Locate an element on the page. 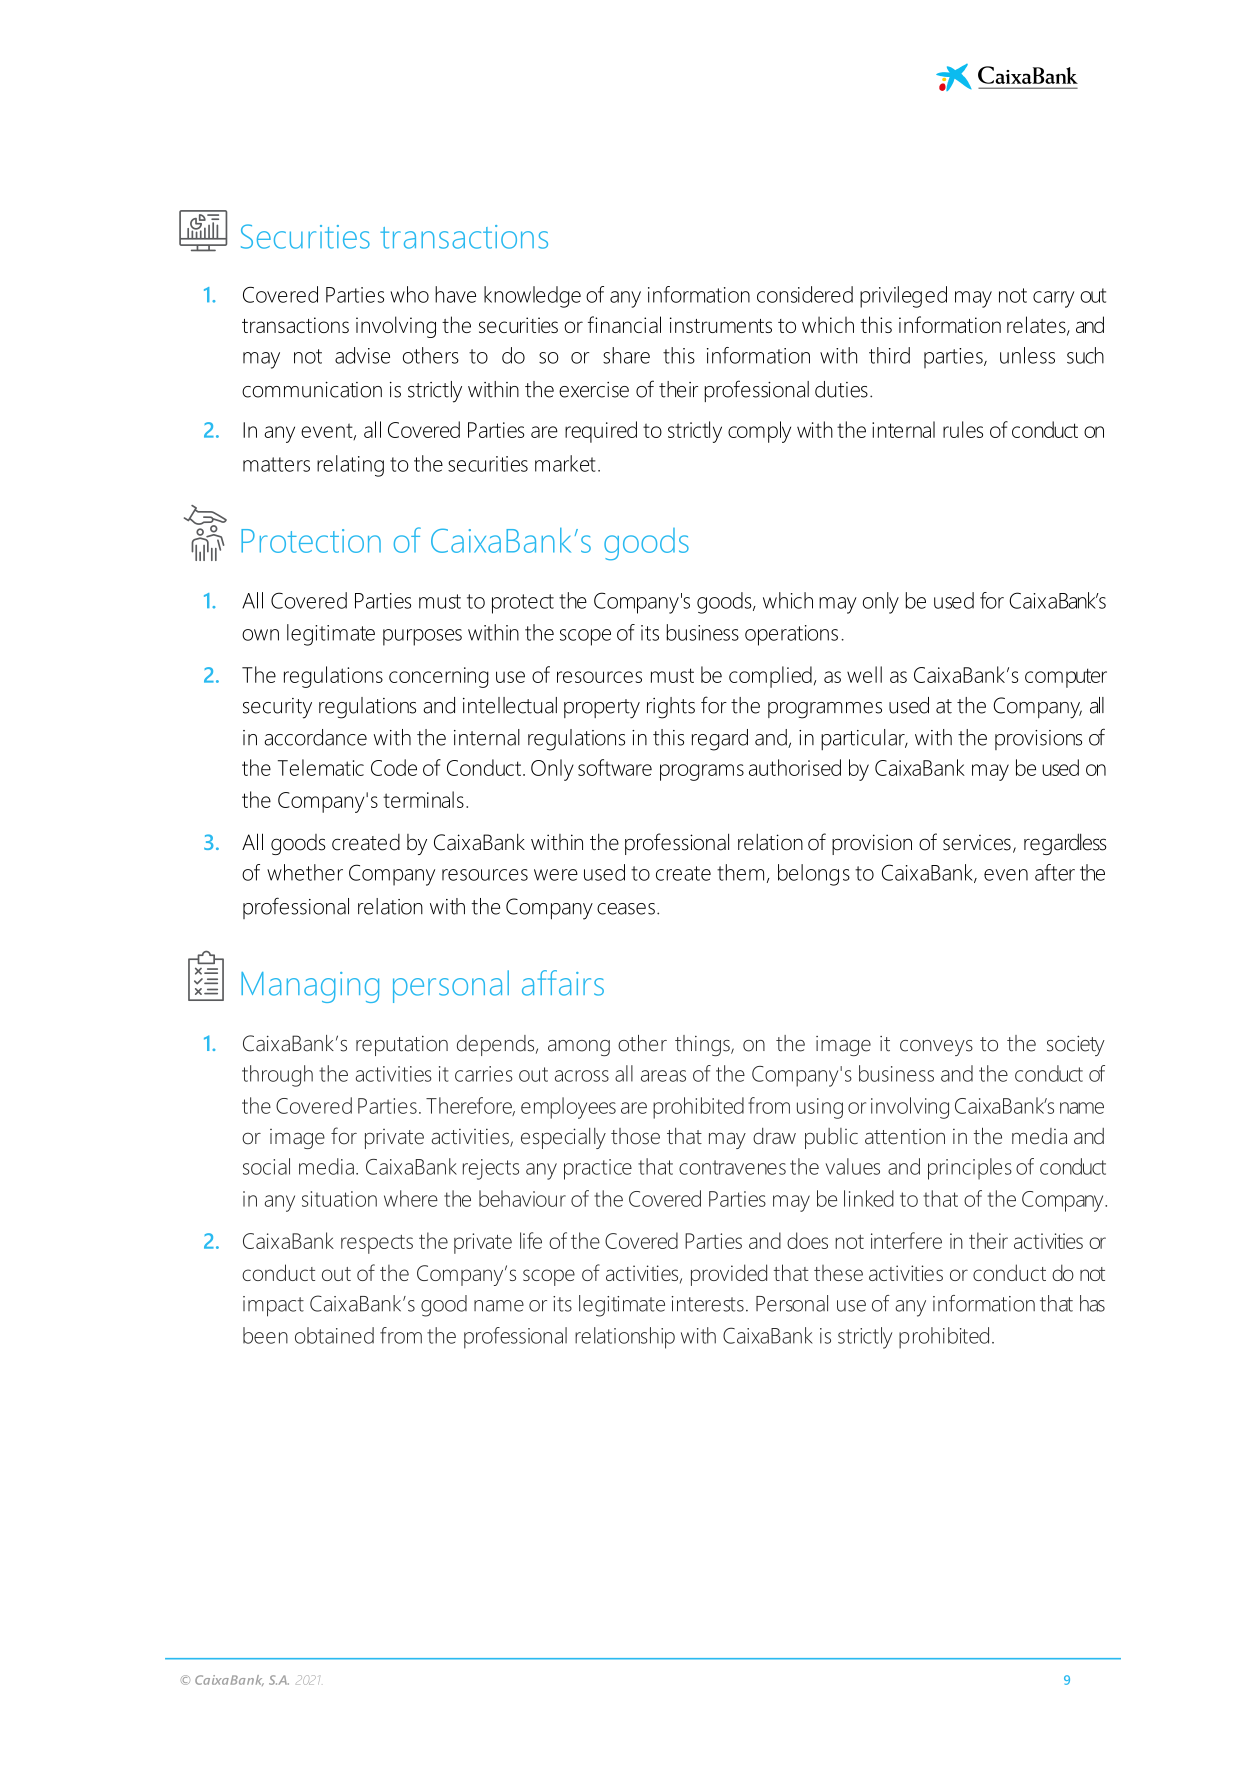  obtained is located at coordinates (334, 1335).
